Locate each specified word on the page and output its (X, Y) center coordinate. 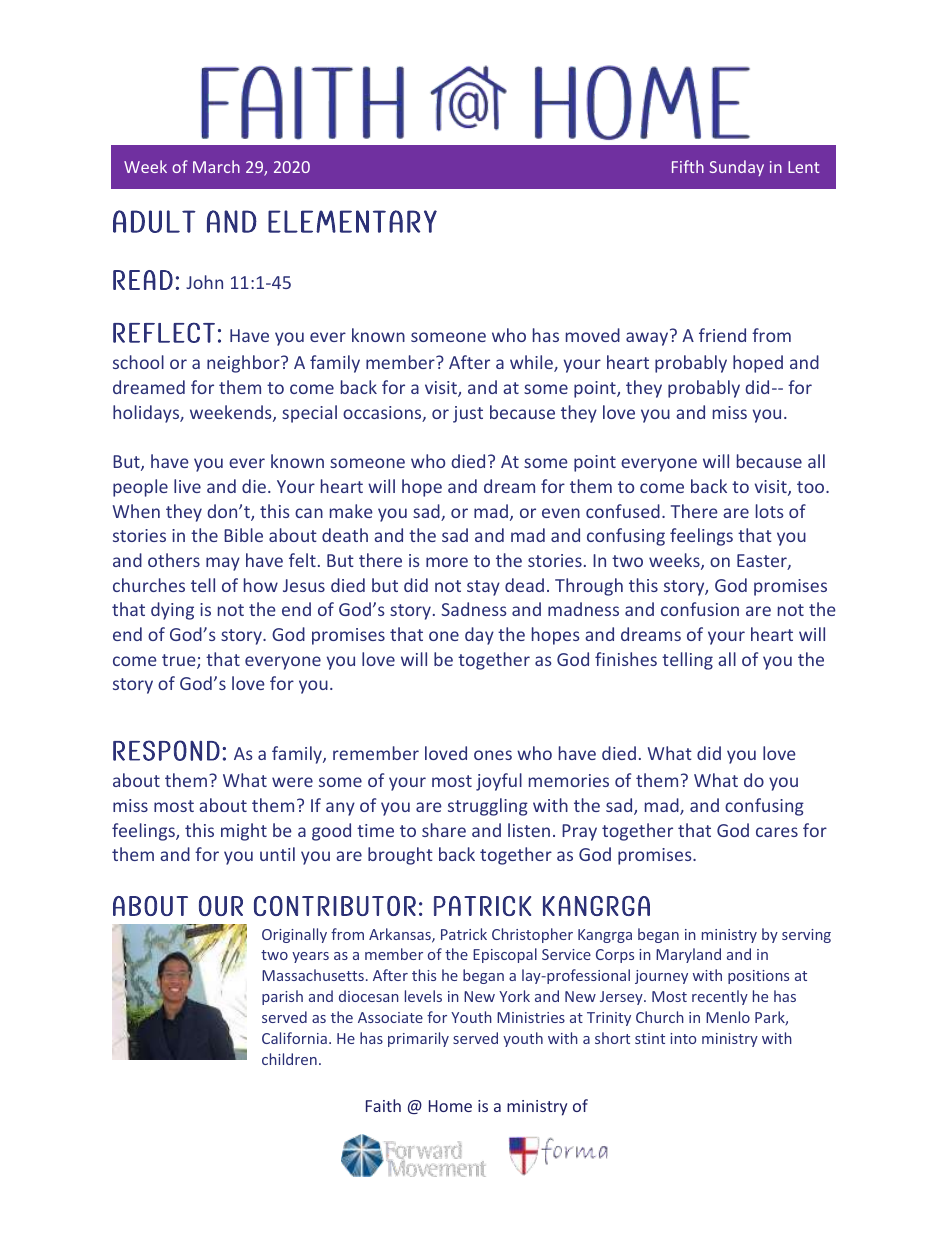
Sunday (736, 168)
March (216, 166)
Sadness (474, 609)
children (289, 1059)
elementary (352, 221)
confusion (700, 609)
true (180, 661)
